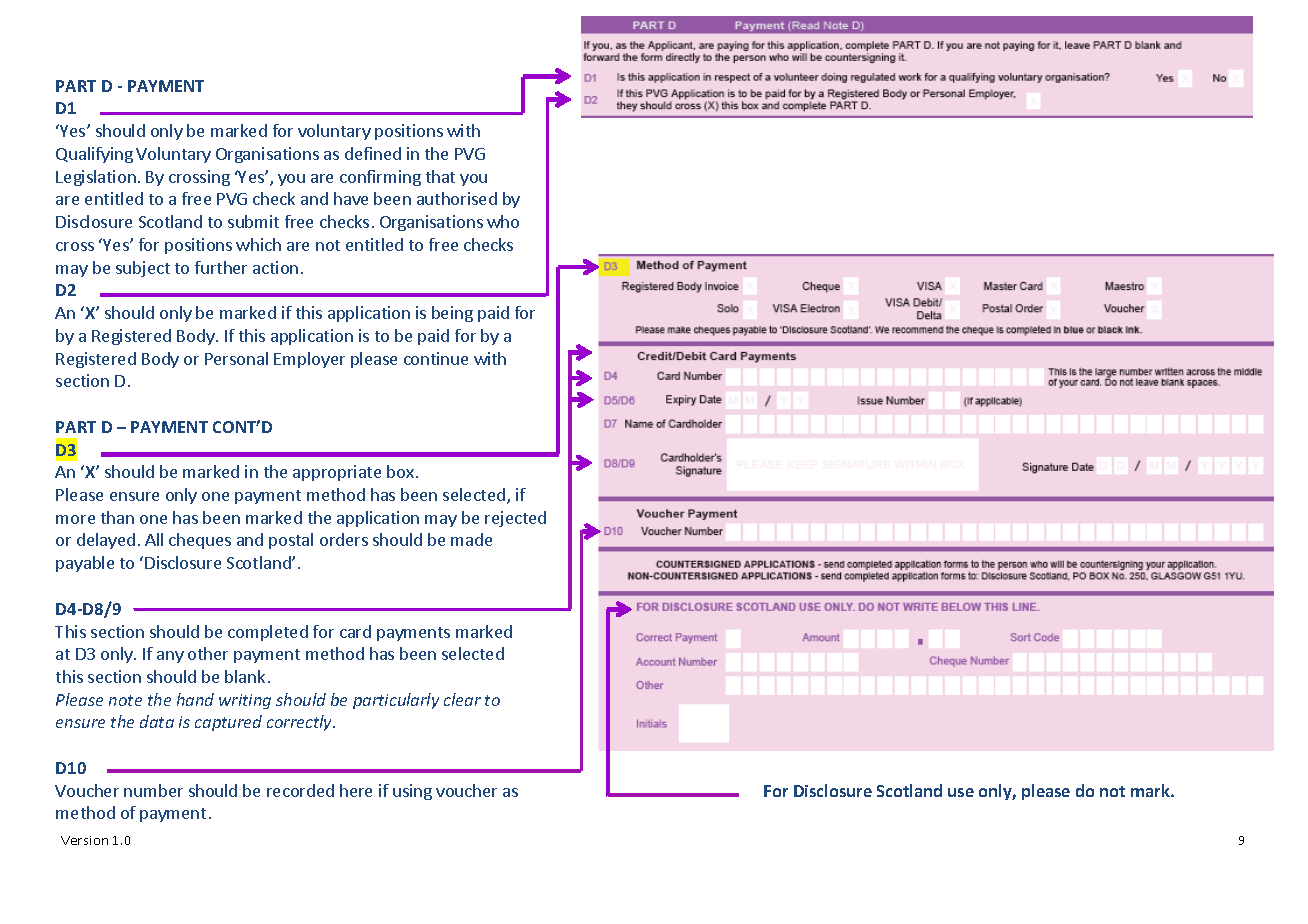  I want to click on Legislation, so click(96, 178).
